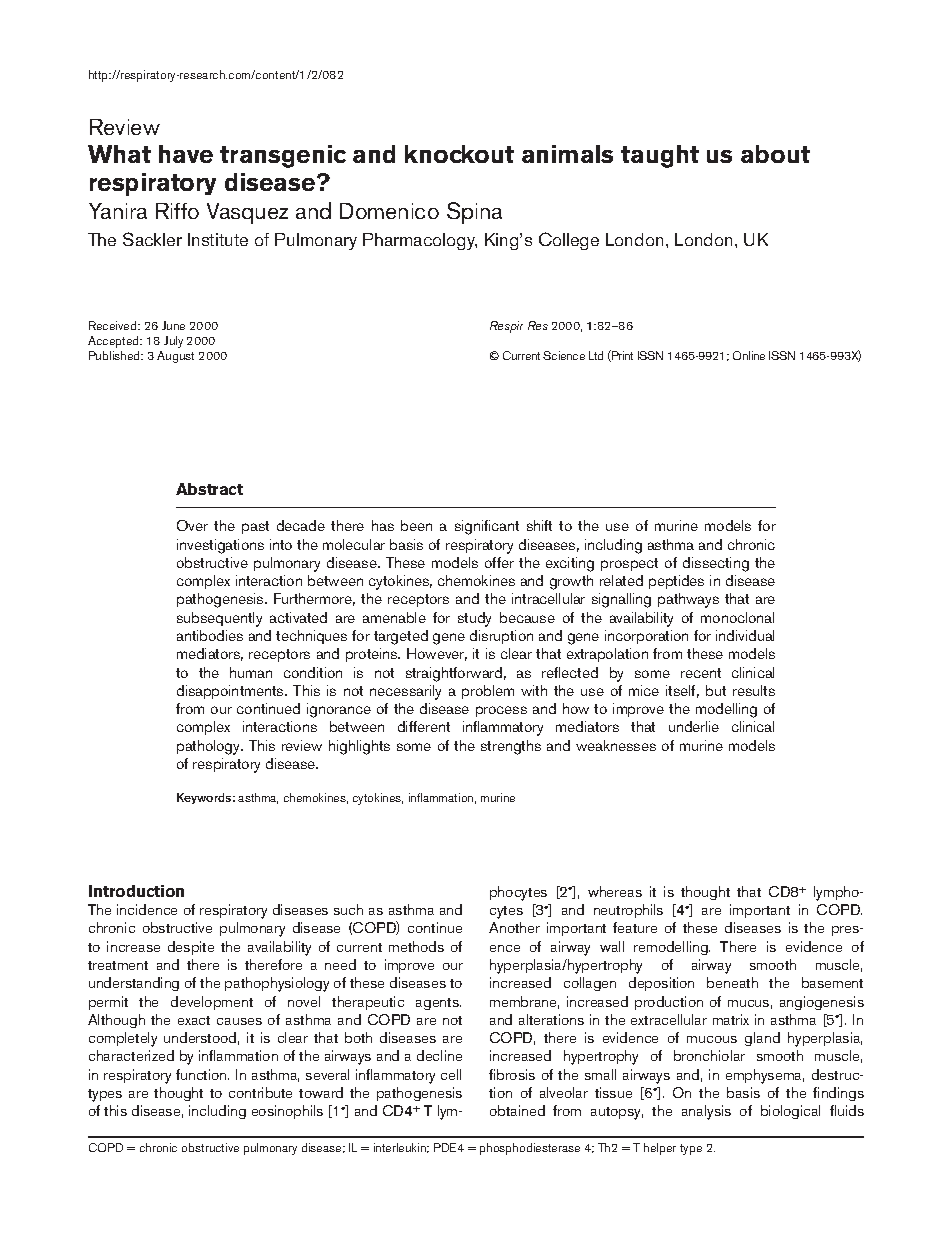  Describe the element at coordinates (186, 154) in the image. I see `have` at that location.
